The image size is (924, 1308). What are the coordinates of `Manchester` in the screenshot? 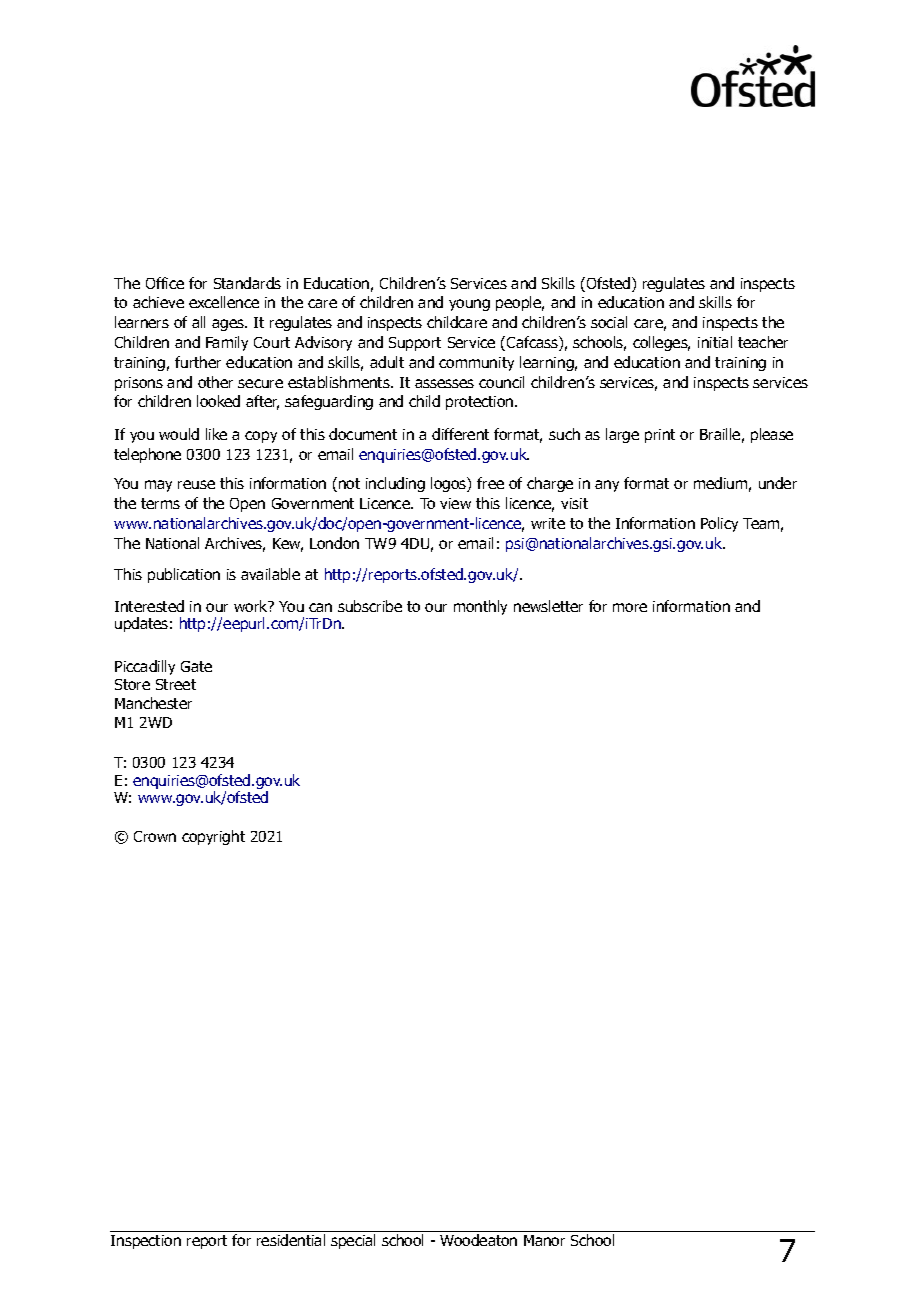 It's located at (153, 703).
